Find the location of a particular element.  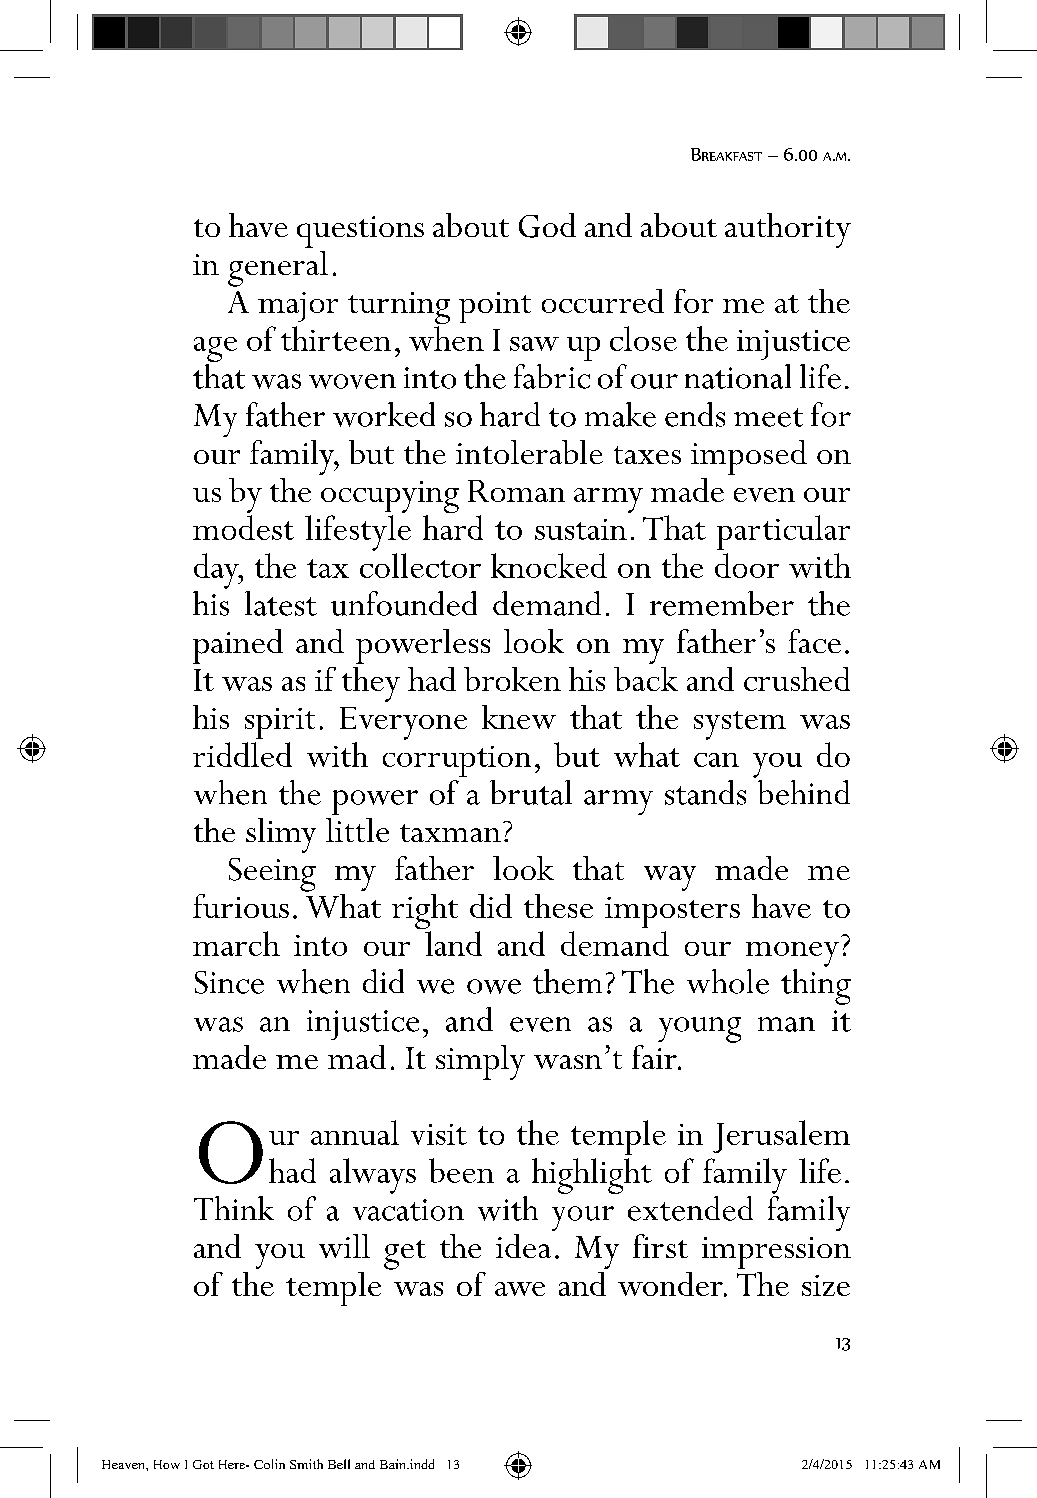

God is located at coordinates (547, 225).
